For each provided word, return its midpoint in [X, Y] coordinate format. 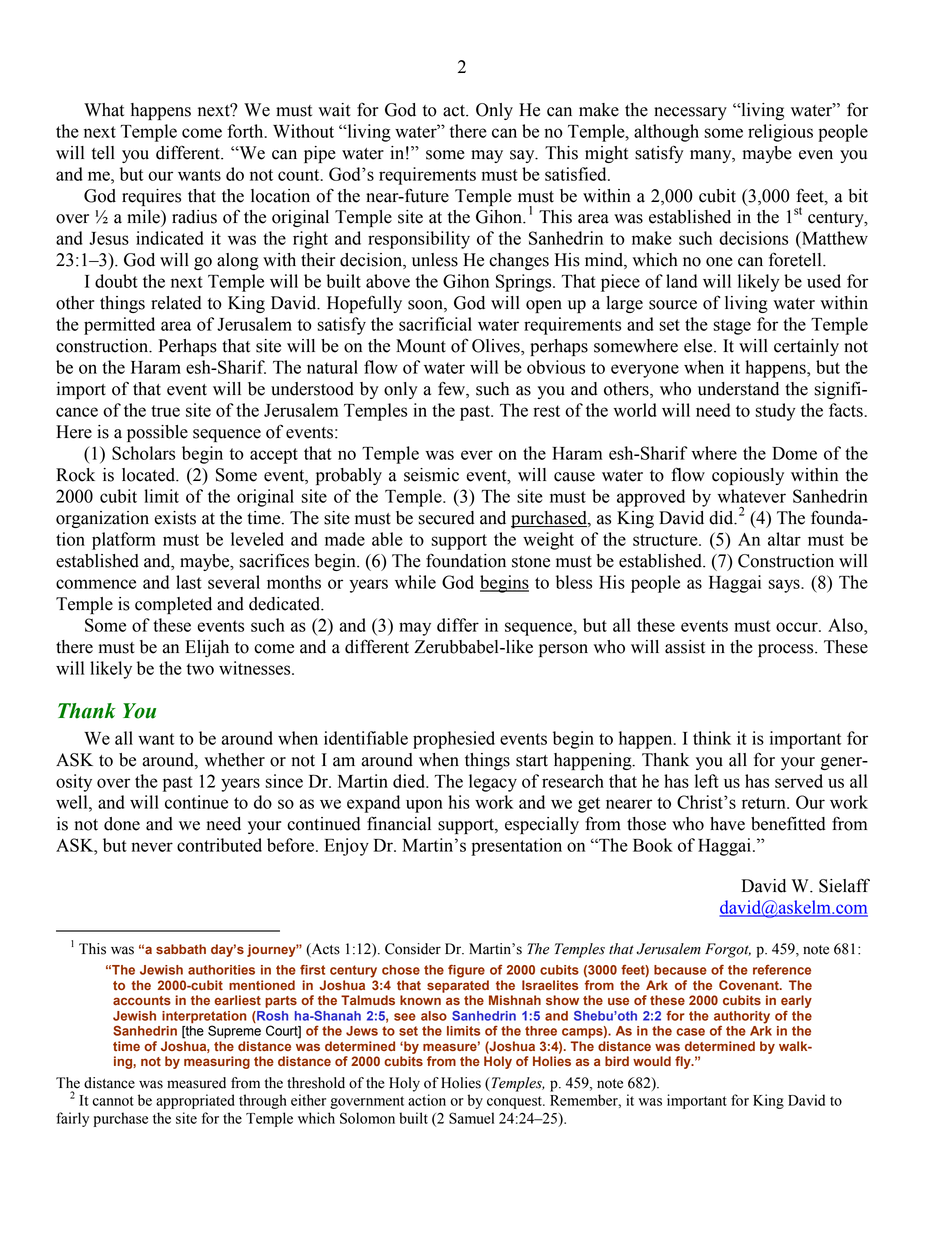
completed [173, 605]
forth [246, 131]
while [415, 582]
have [727, 824]
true [165, 411]
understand [738, 389]
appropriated [195, 1101]
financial [399, 824]
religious [780, 133]
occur [798, 627]
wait [334, 110]
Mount [421, 346]
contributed [219, 845]
